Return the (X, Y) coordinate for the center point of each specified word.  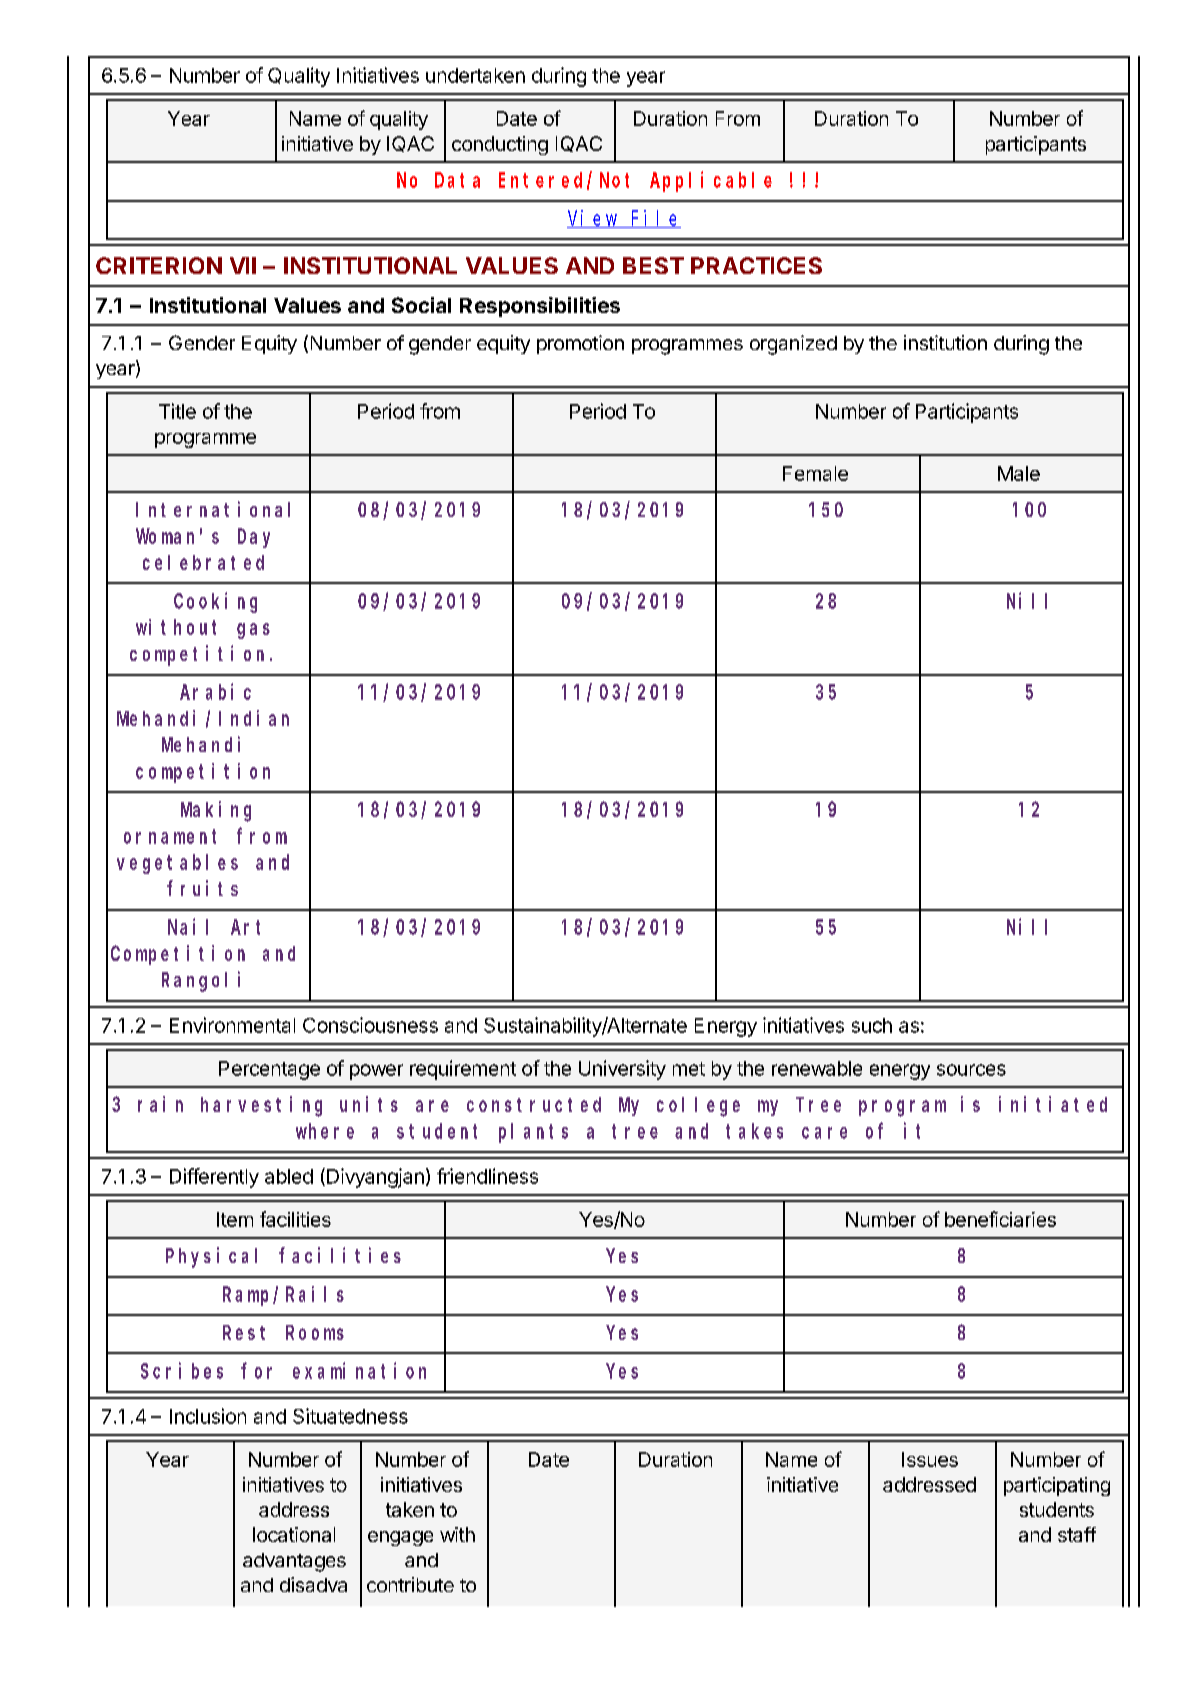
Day (254, 538)
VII (243, 265)
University (622, 1070)
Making (216, 811)
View (593, 219)
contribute (410, 1584)
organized (793, 345)
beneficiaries (1000, 1219)
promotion (580, 344)
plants (533, 1133)
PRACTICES (756, 265)
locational (294, 1534)
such (872, 1025)
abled (289, 1176)
